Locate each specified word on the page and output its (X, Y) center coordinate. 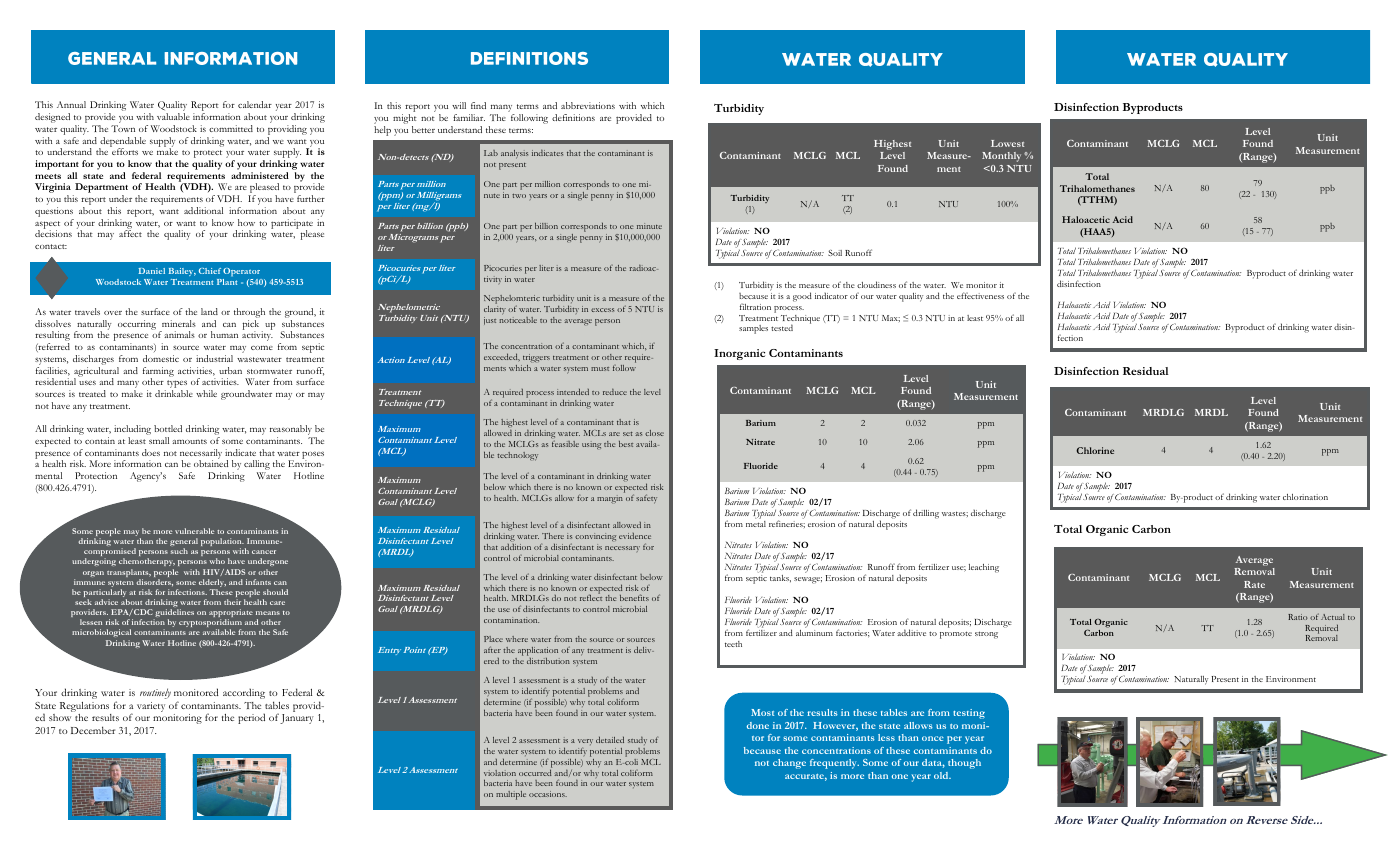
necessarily (201, 455)
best (626, 444)
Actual (1333, 617)
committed (231, 128)
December (93, 730)
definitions (573, 117)
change (789, 764)
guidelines (174, 614)
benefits (634, 597)
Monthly (1001, 157)
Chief (210, 271)
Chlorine (1095, 450)
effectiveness (980, 295)
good (802, 297)
